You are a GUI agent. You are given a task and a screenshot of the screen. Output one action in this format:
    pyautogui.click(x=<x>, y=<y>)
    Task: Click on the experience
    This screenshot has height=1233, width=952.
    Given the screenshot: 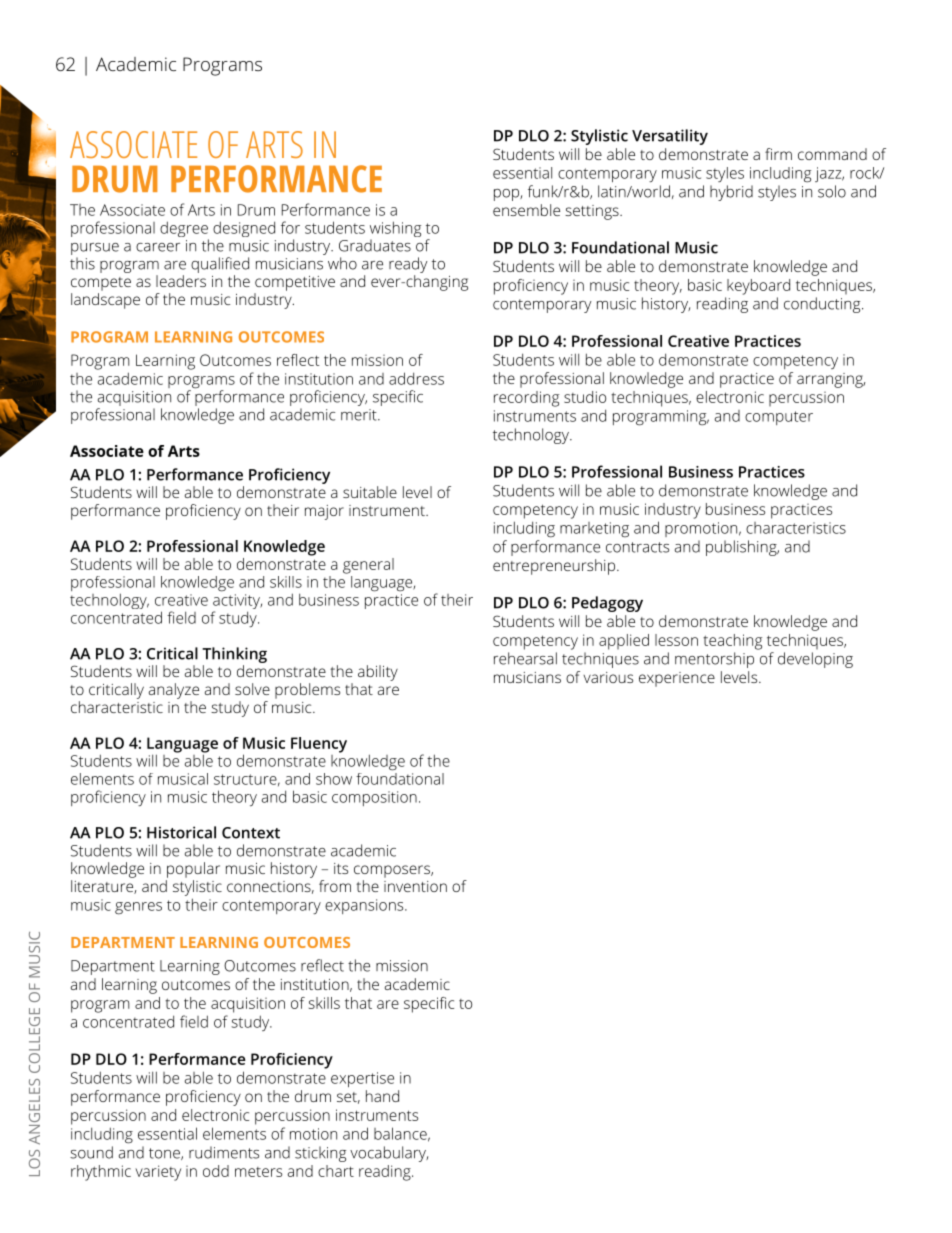 What is the action you would take?
    pyautogui.click(x=677, y=679)
